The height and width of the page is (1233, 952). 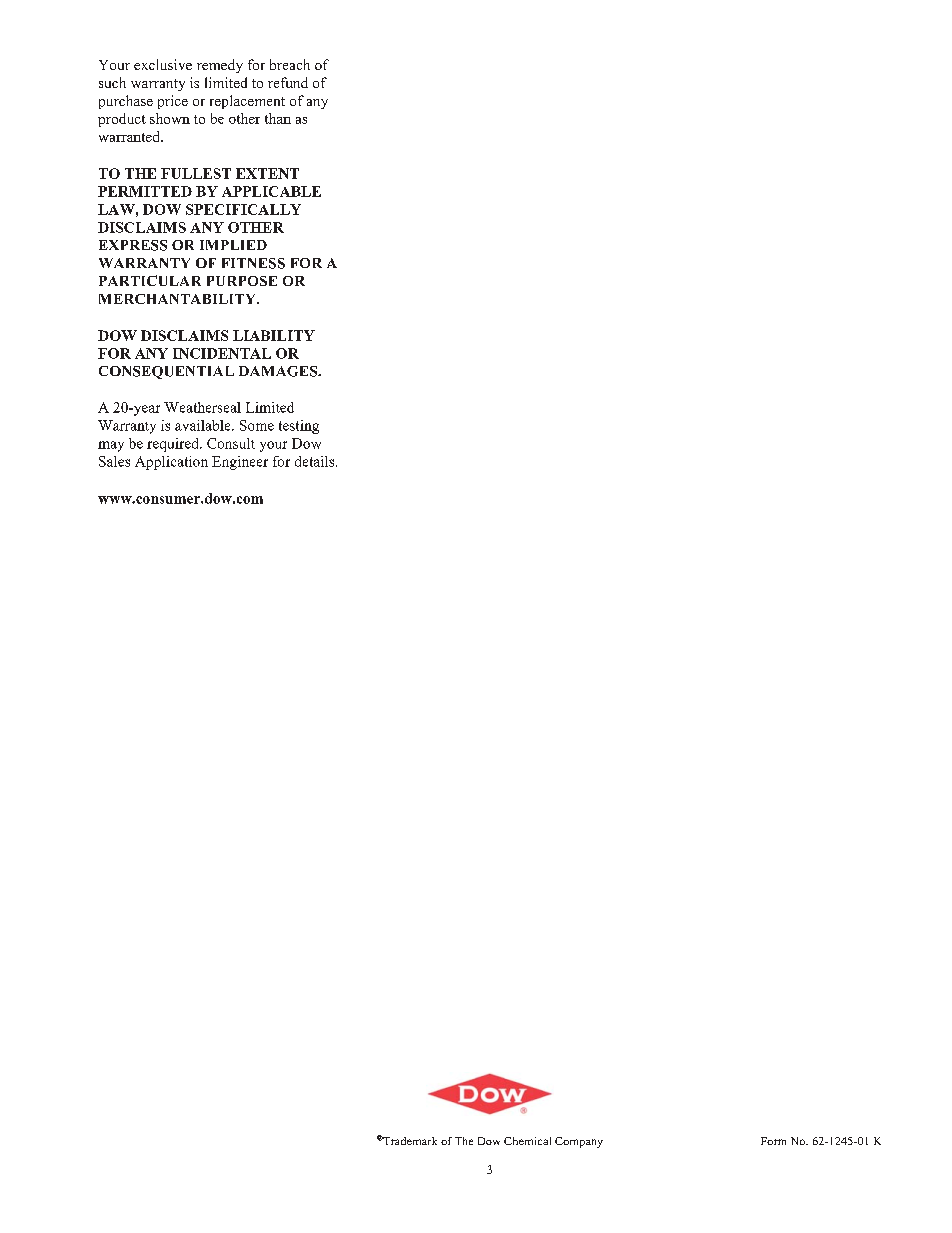 I want to click on breach, so click(x=290, y=64).
